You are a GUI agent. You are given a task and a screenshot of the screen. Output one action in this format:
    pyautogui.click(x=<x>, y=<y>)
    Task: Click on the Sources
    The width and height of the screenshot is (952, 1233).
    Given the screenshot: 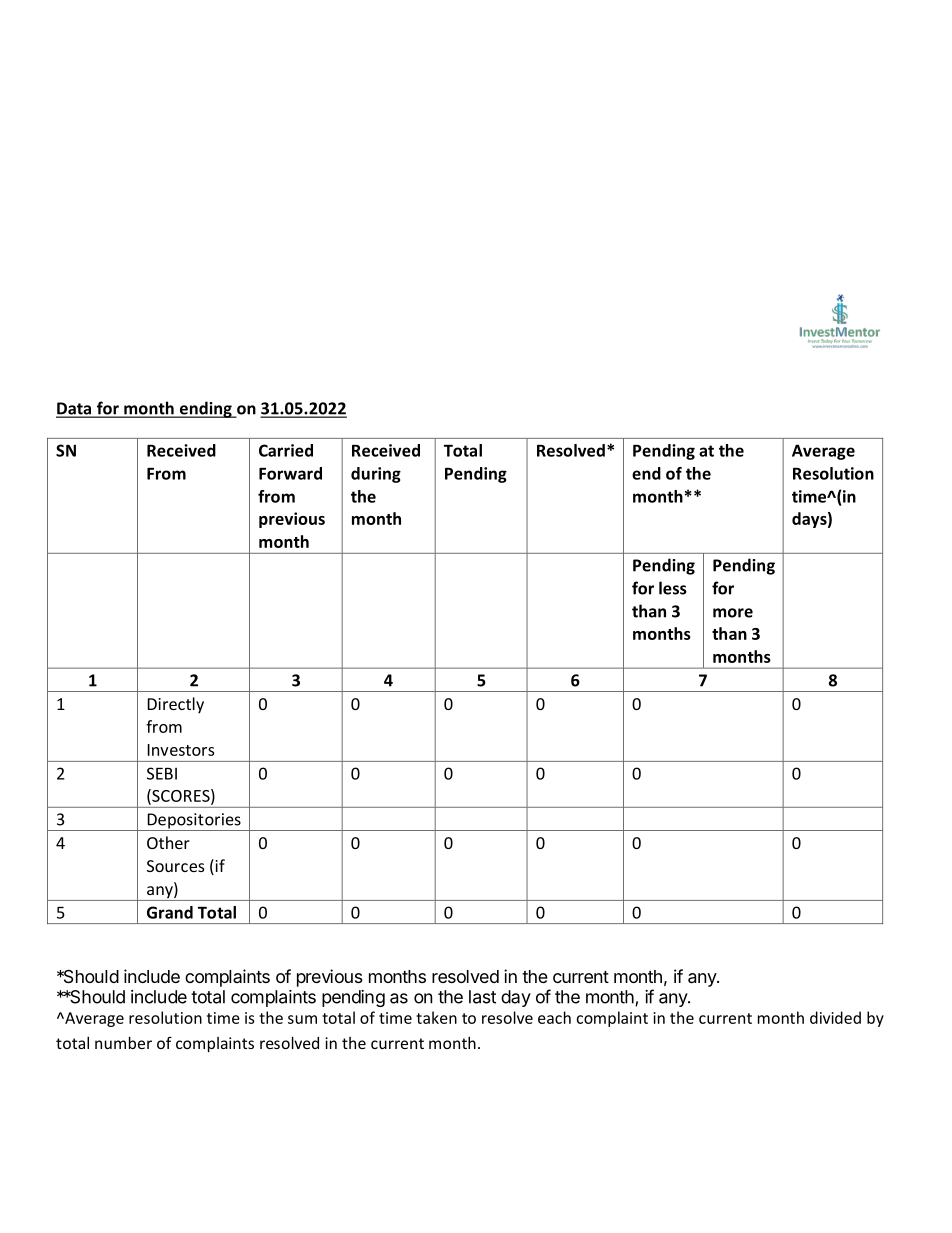 What is the action you would take?
    pyautogui.click(x=175, y=866)
